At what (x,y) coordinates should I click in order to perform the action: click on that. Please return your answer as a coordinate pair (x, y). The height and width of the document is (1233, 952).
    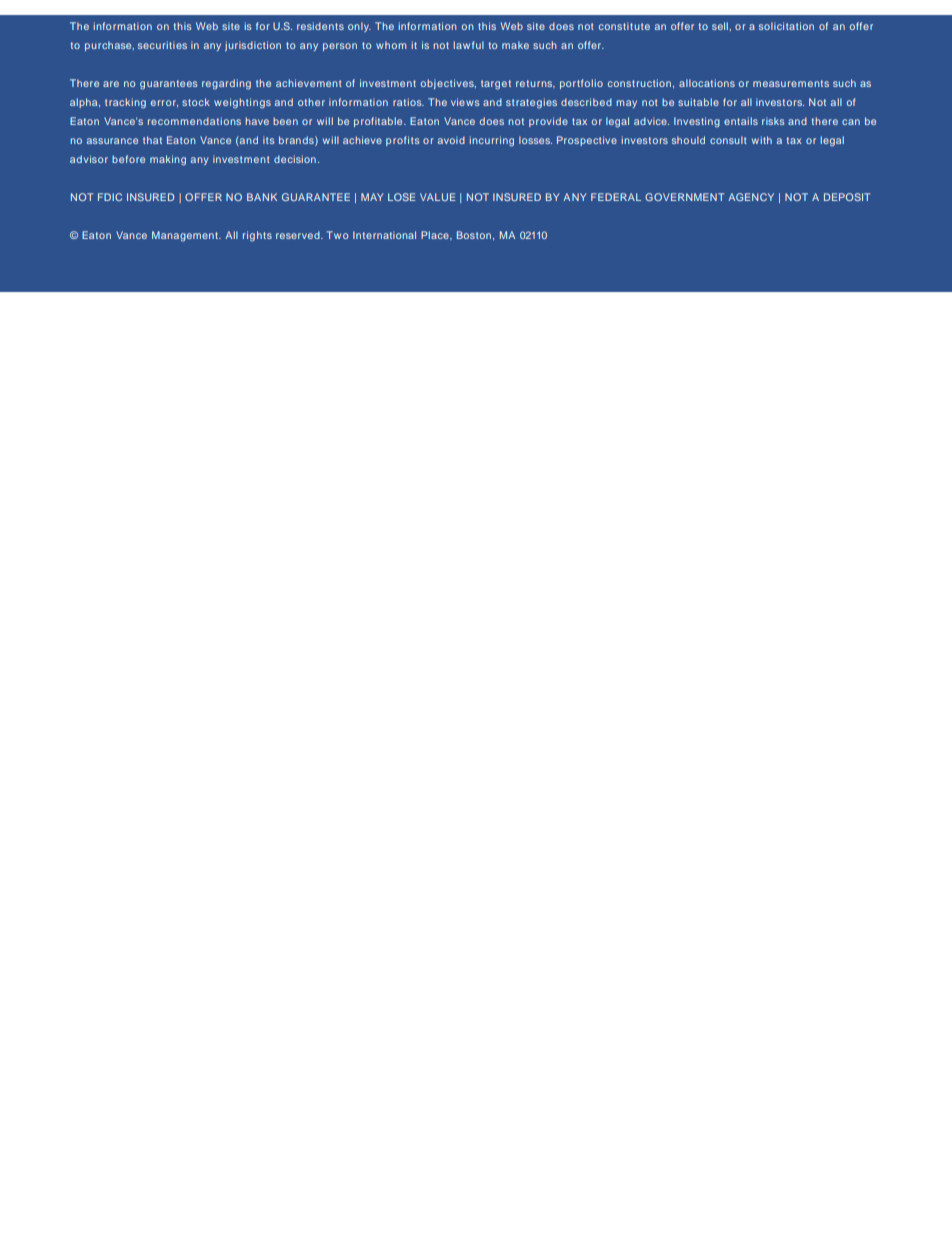
    Looking at the image, I should click on (152, 140).
